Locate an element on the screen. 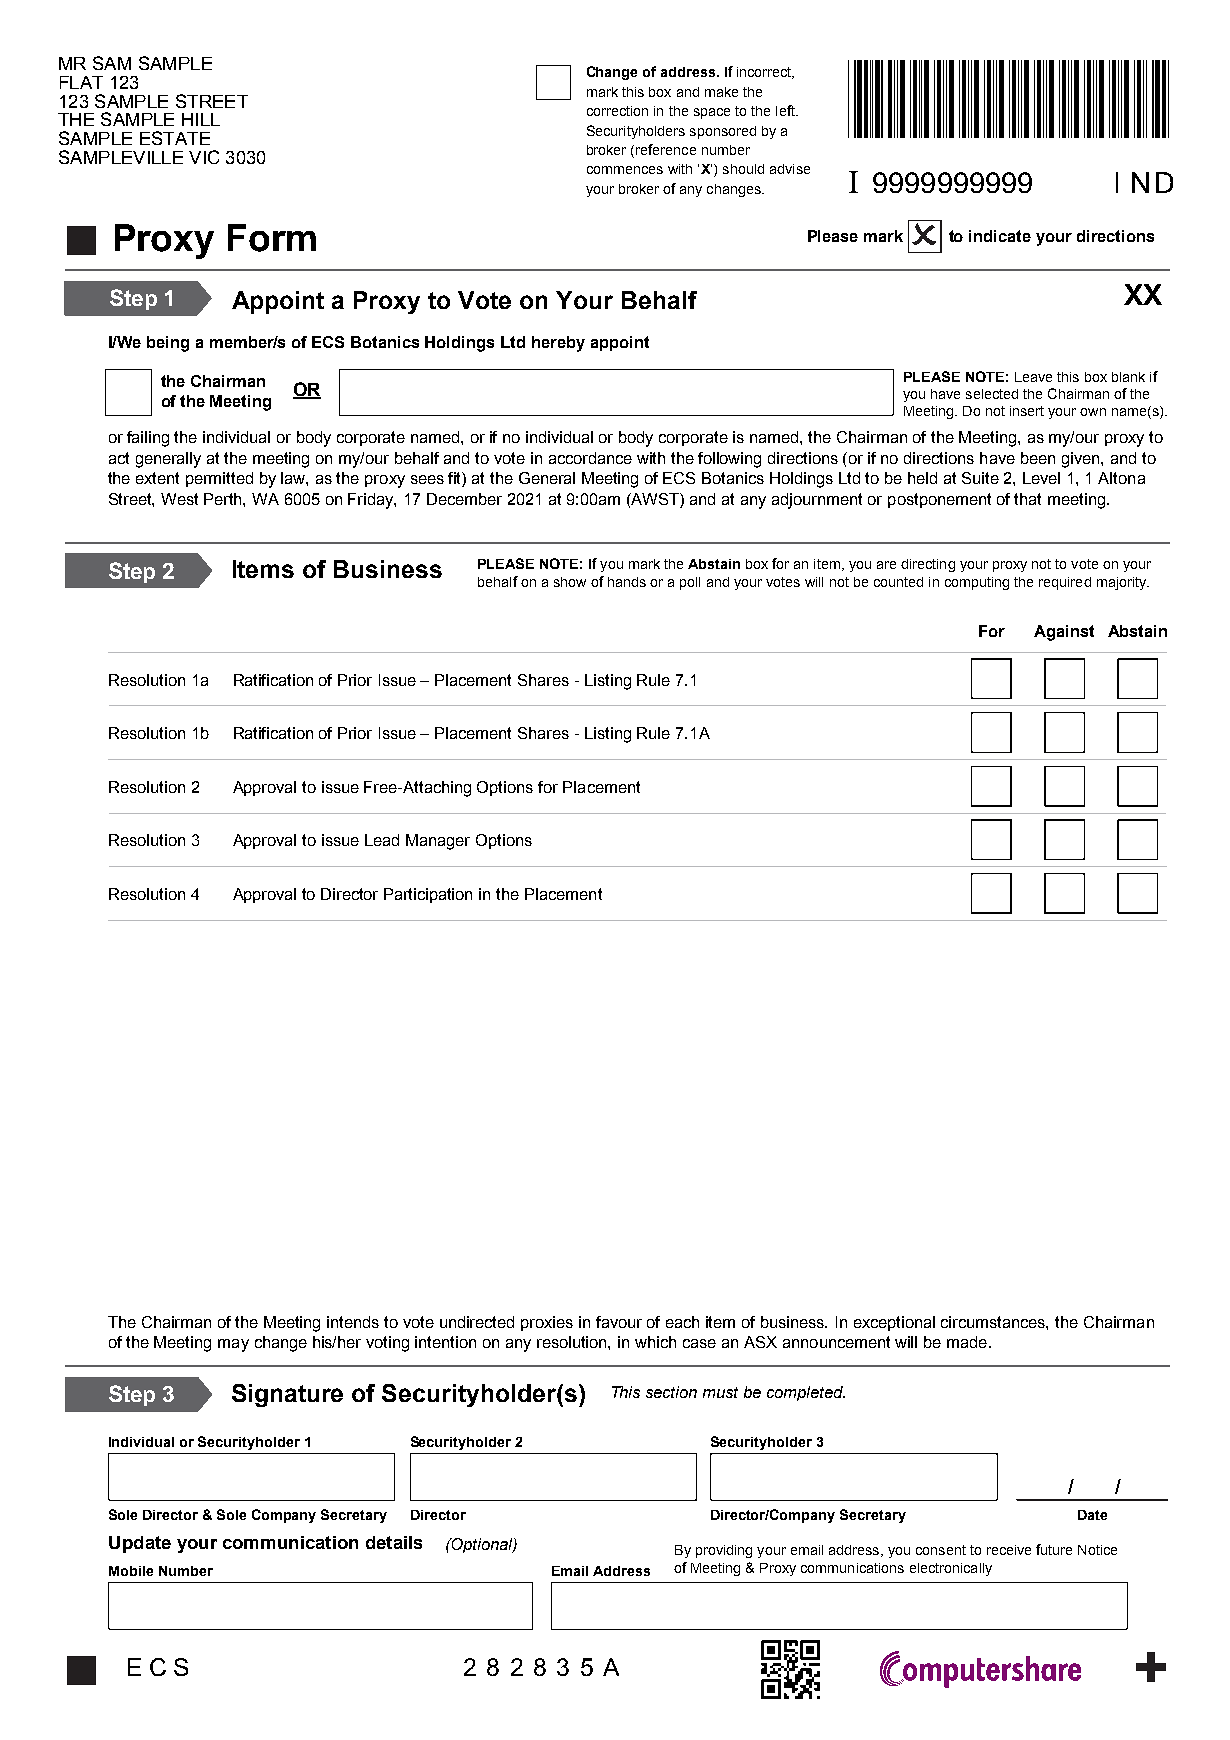 This screenshot has height=1740, width=1230. indicate is located at coordinates (1000, 236).
